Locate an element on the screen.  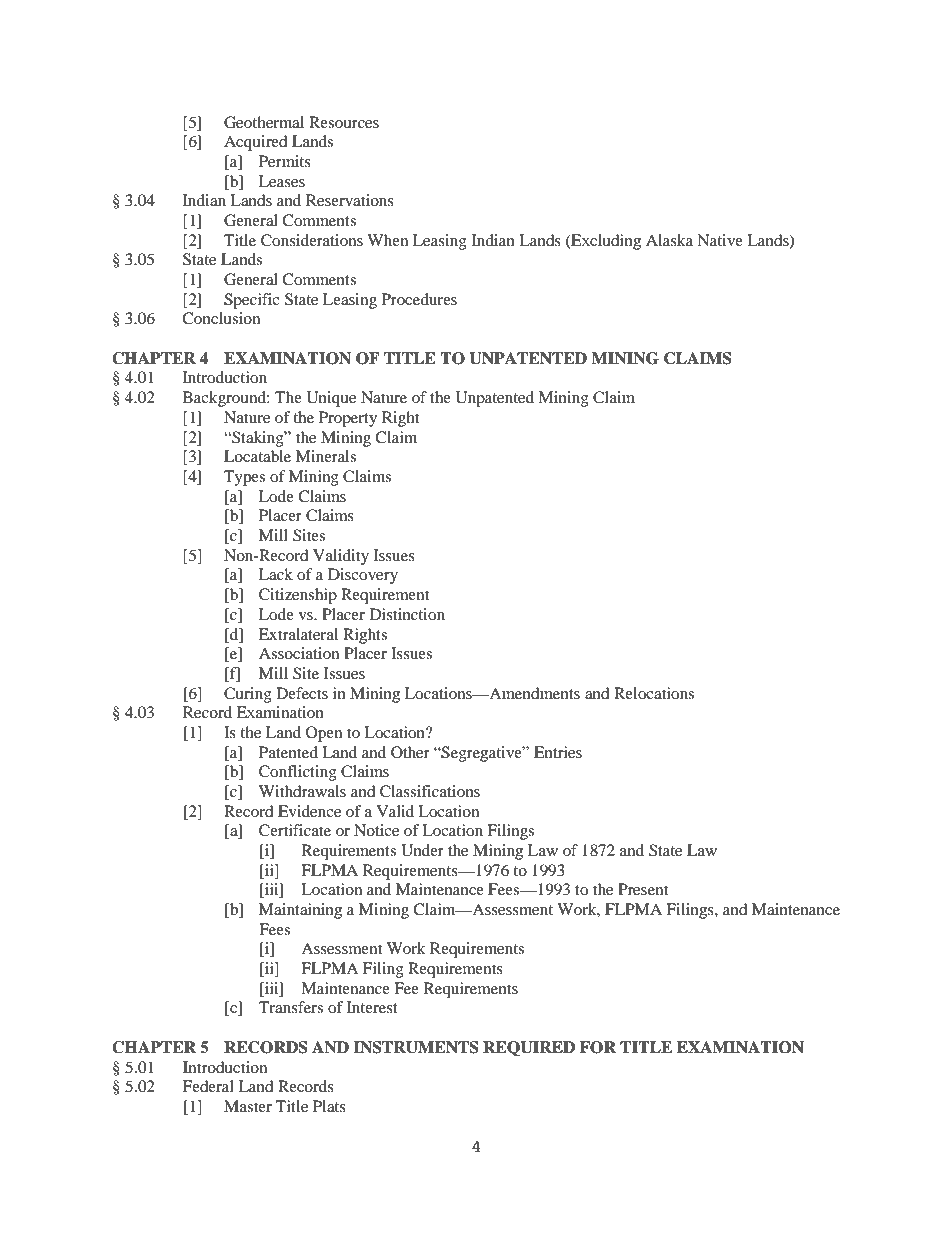
Alaska is located at coordinates (669, 240).
